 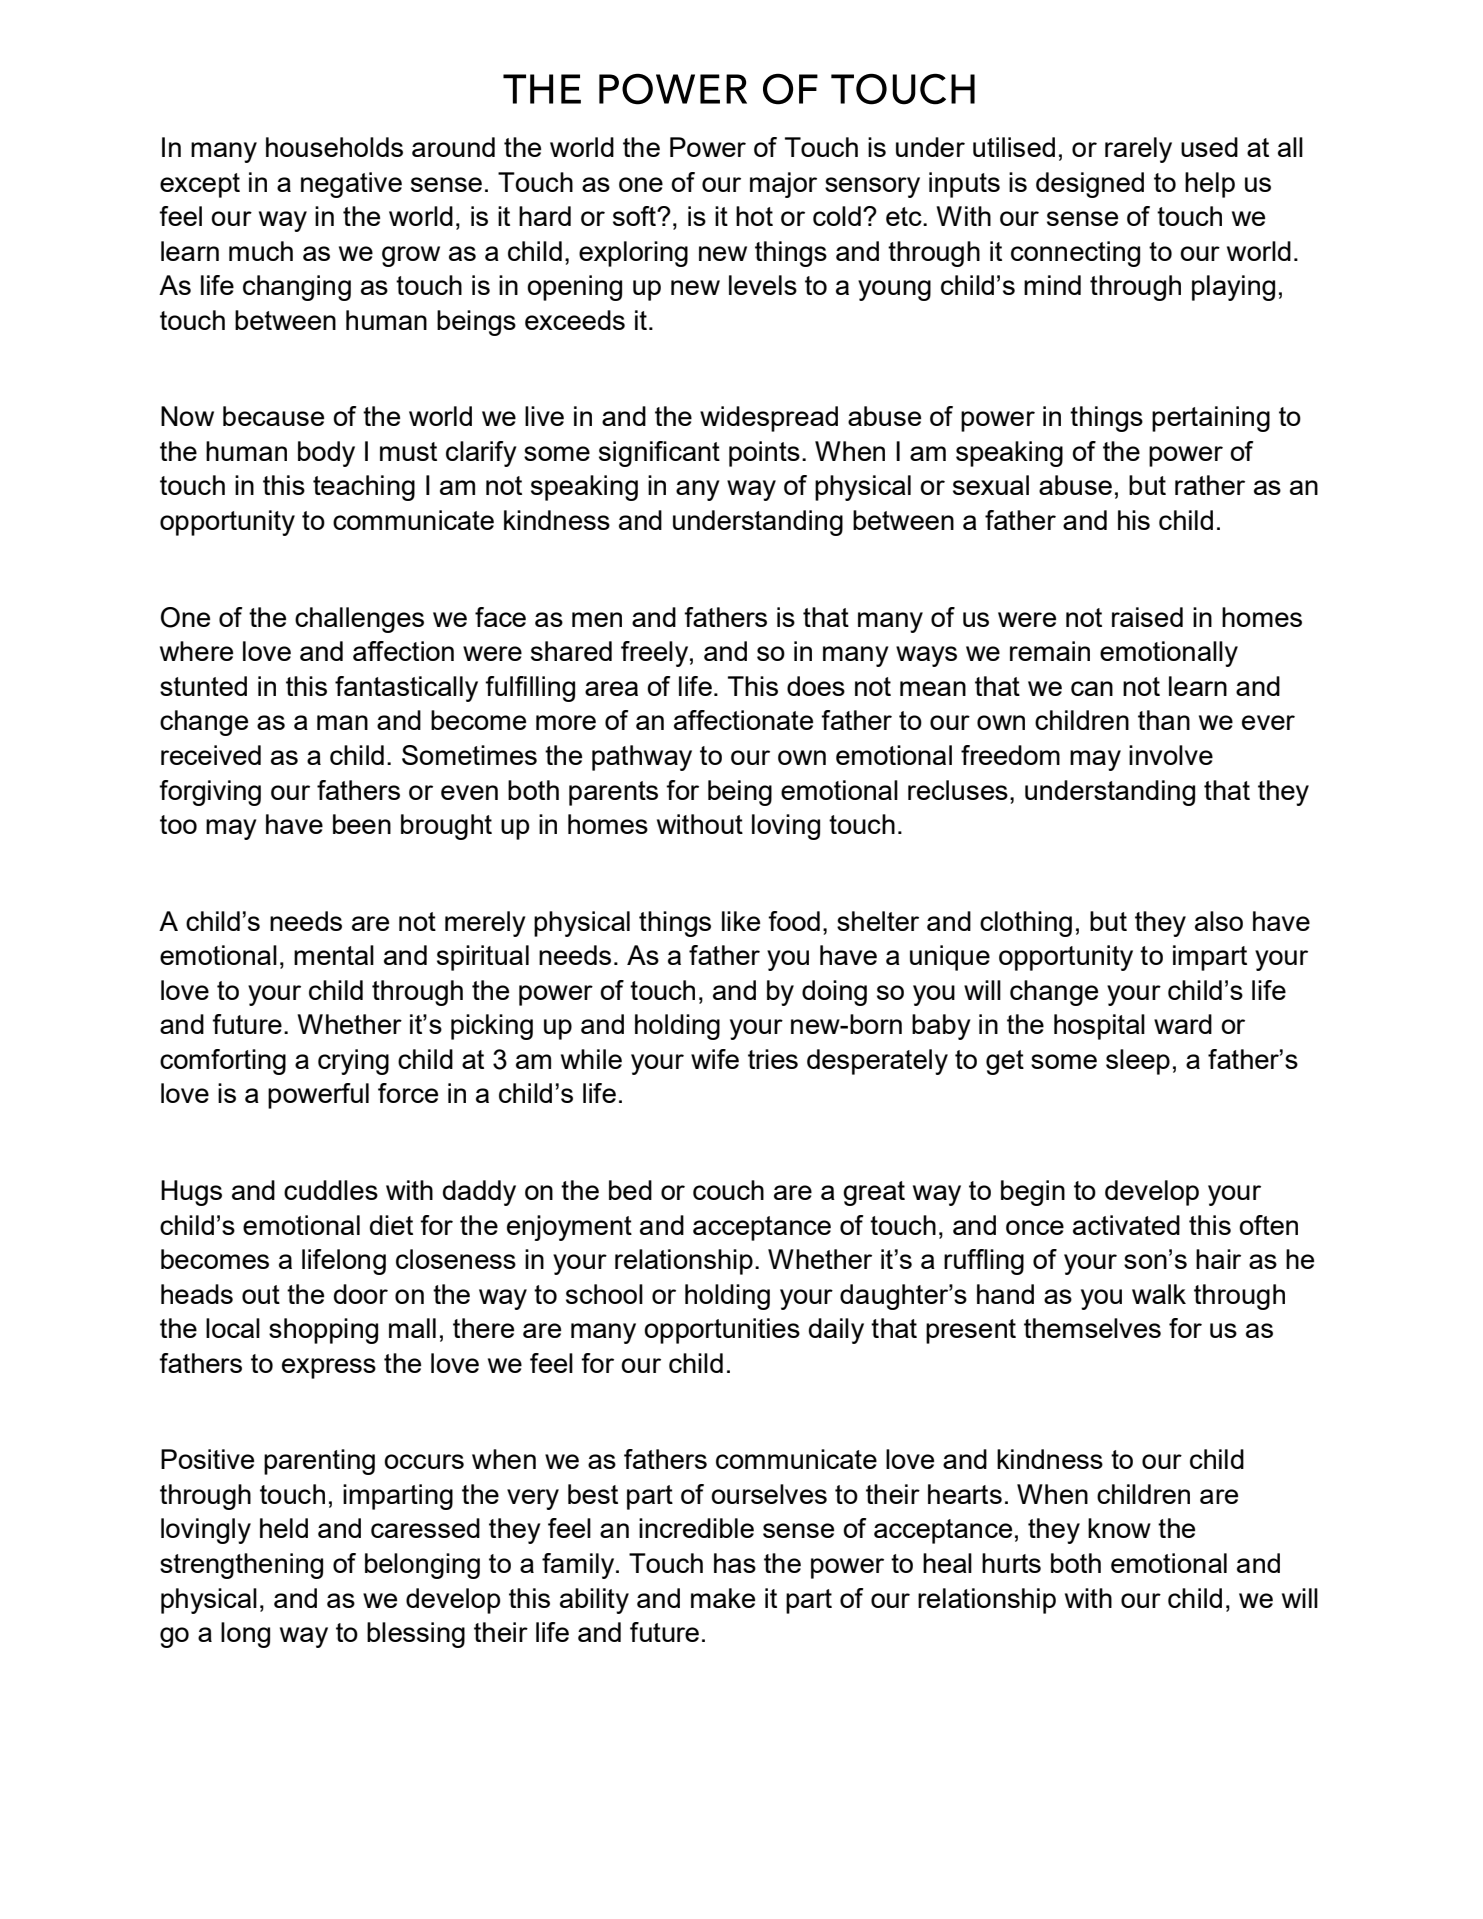 I want to click on strengthening, so click(x=241, y=1566).
